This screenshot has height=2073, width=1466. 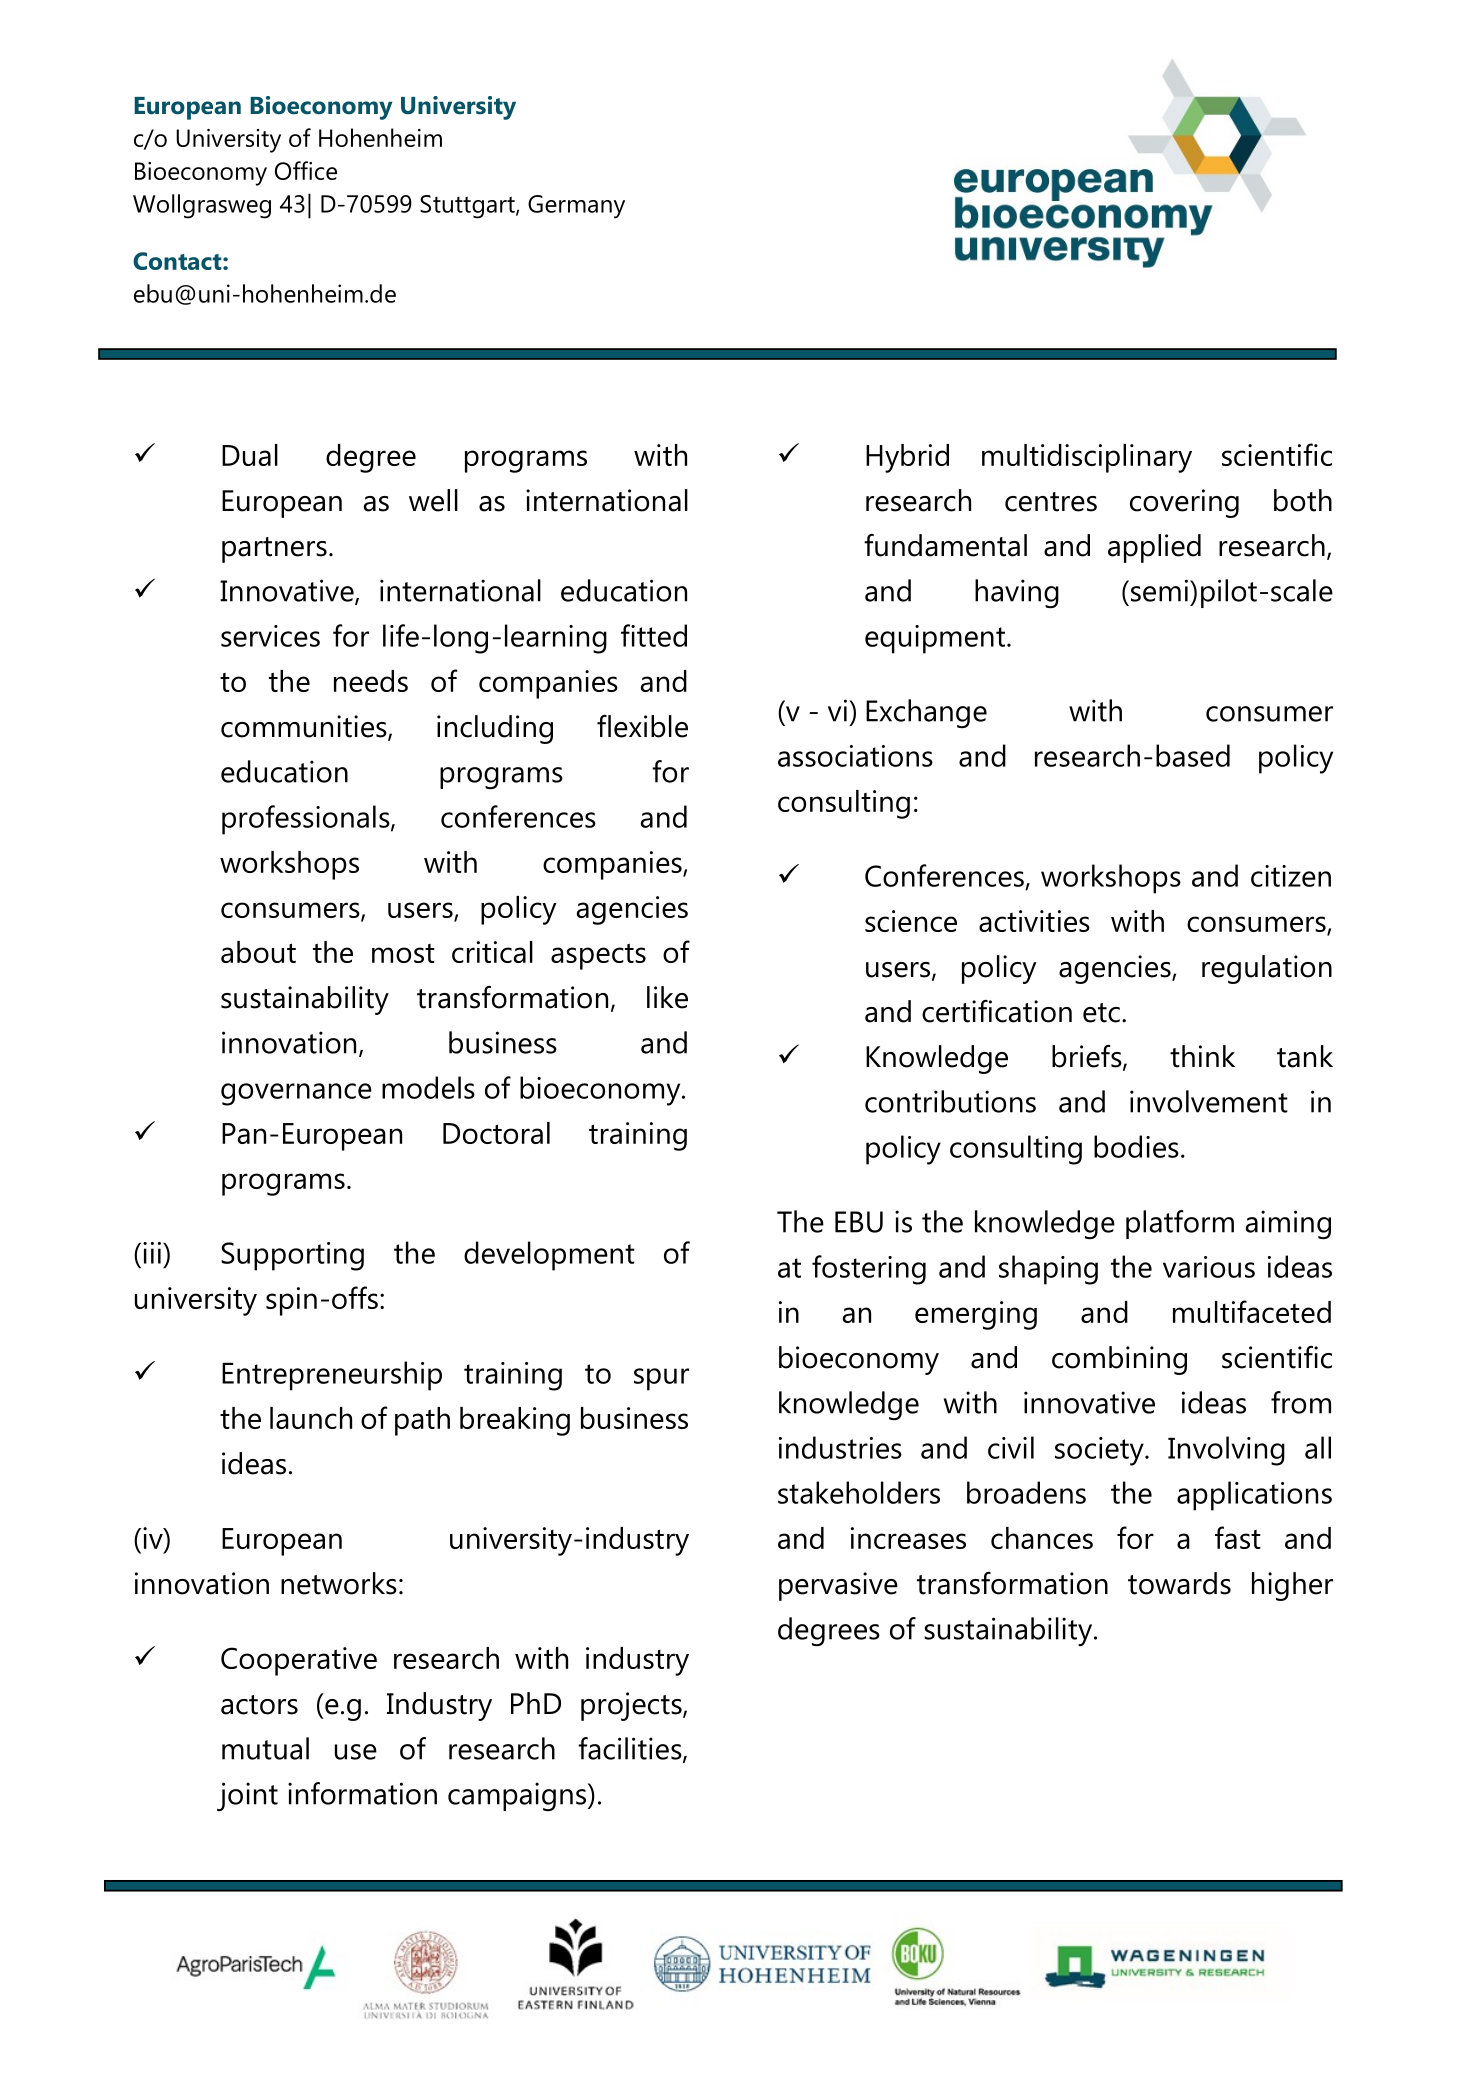 I want to click on multidisciplinary, so click(x=1087, y=458).
